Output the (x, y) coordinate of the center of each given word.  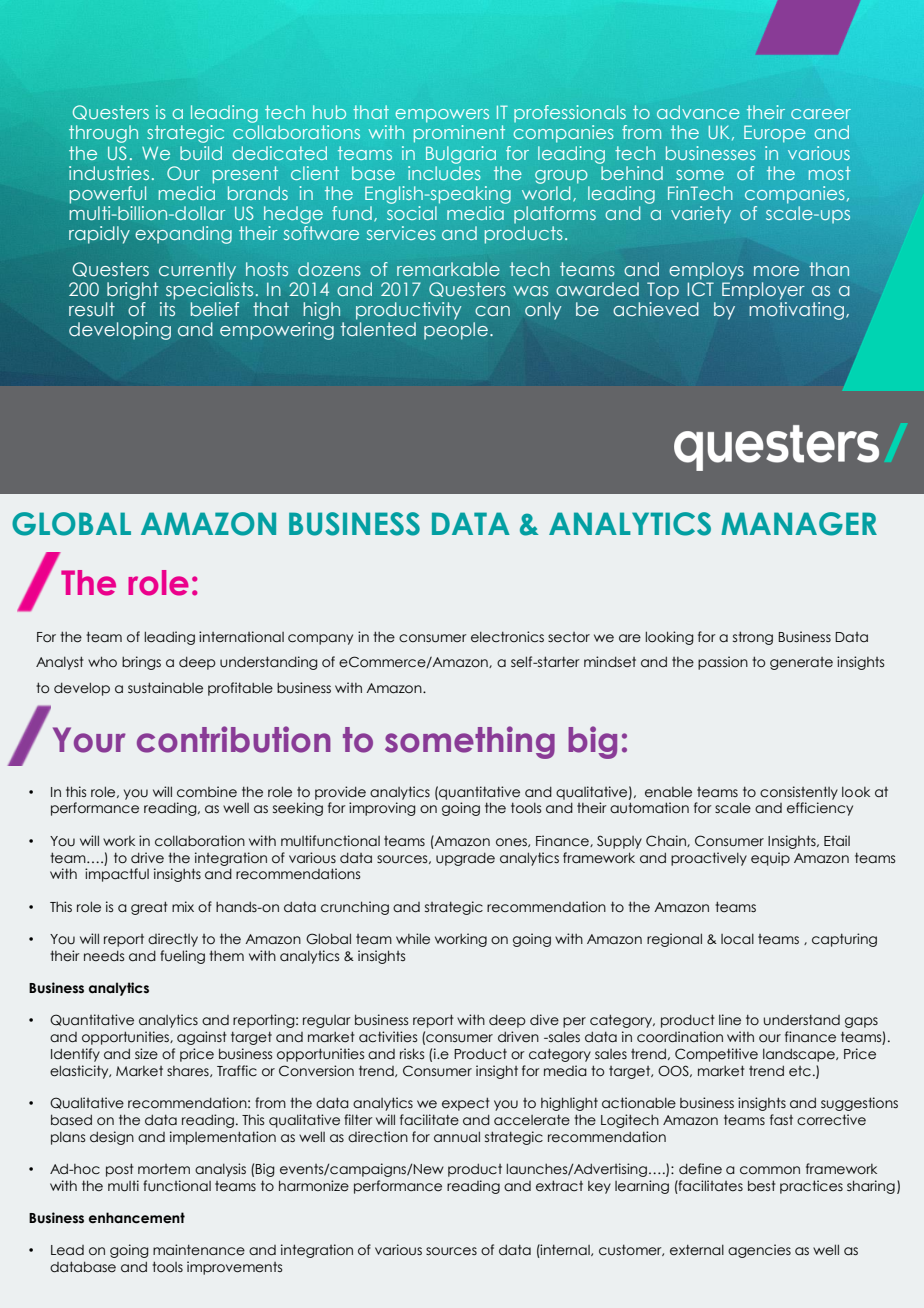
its (167, 309)
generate (801, 663)
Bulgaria (461, 155)
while (413, 939)
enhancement (137, 1218)
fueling (182, 957)
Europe (775, 134)
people (456, 331)
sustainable (165, 688)
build (201, 153)
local (737, 939)
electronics (507, 637)
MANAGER (799, 524)
